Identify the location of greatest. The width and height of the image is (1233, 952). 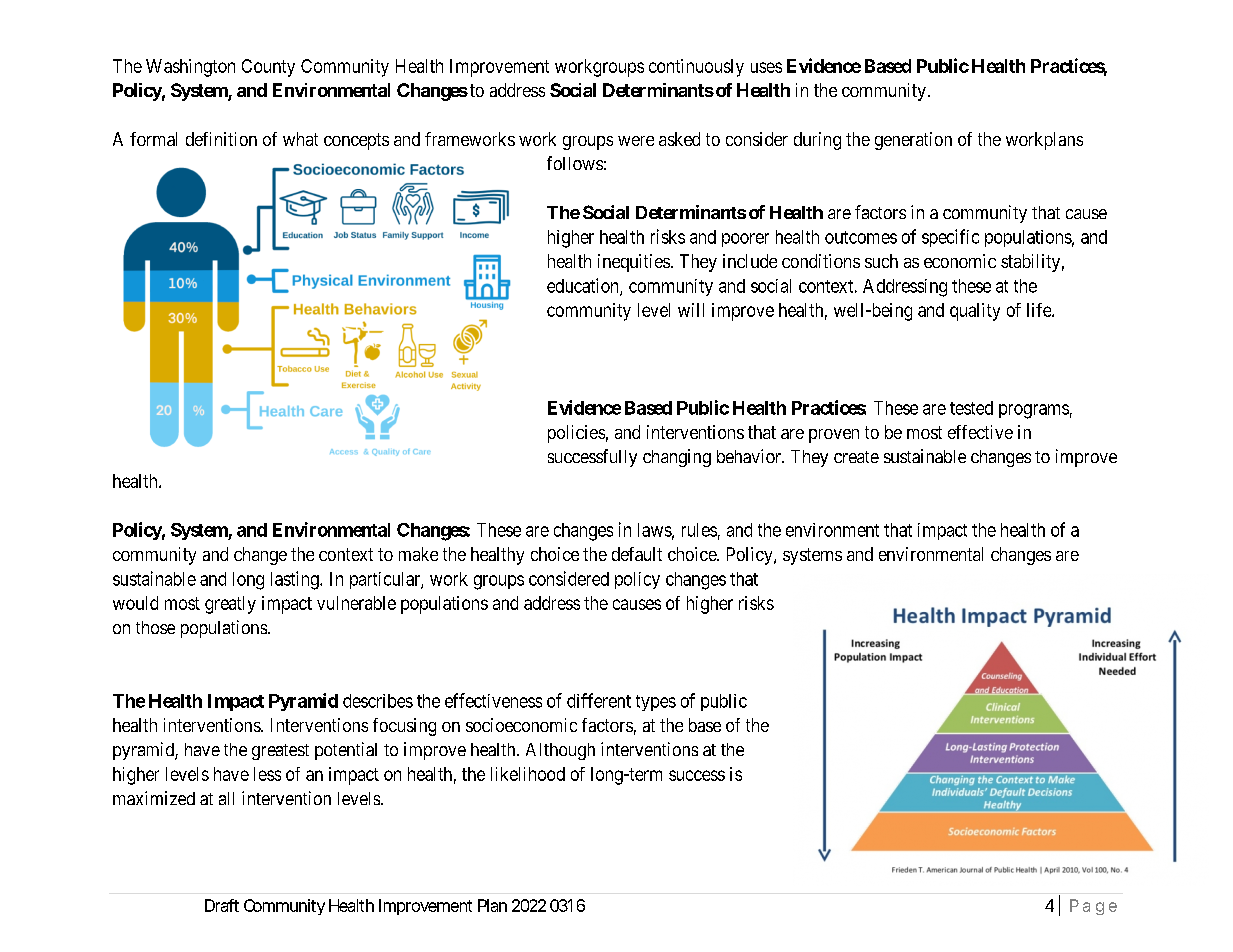
(280, 752).
